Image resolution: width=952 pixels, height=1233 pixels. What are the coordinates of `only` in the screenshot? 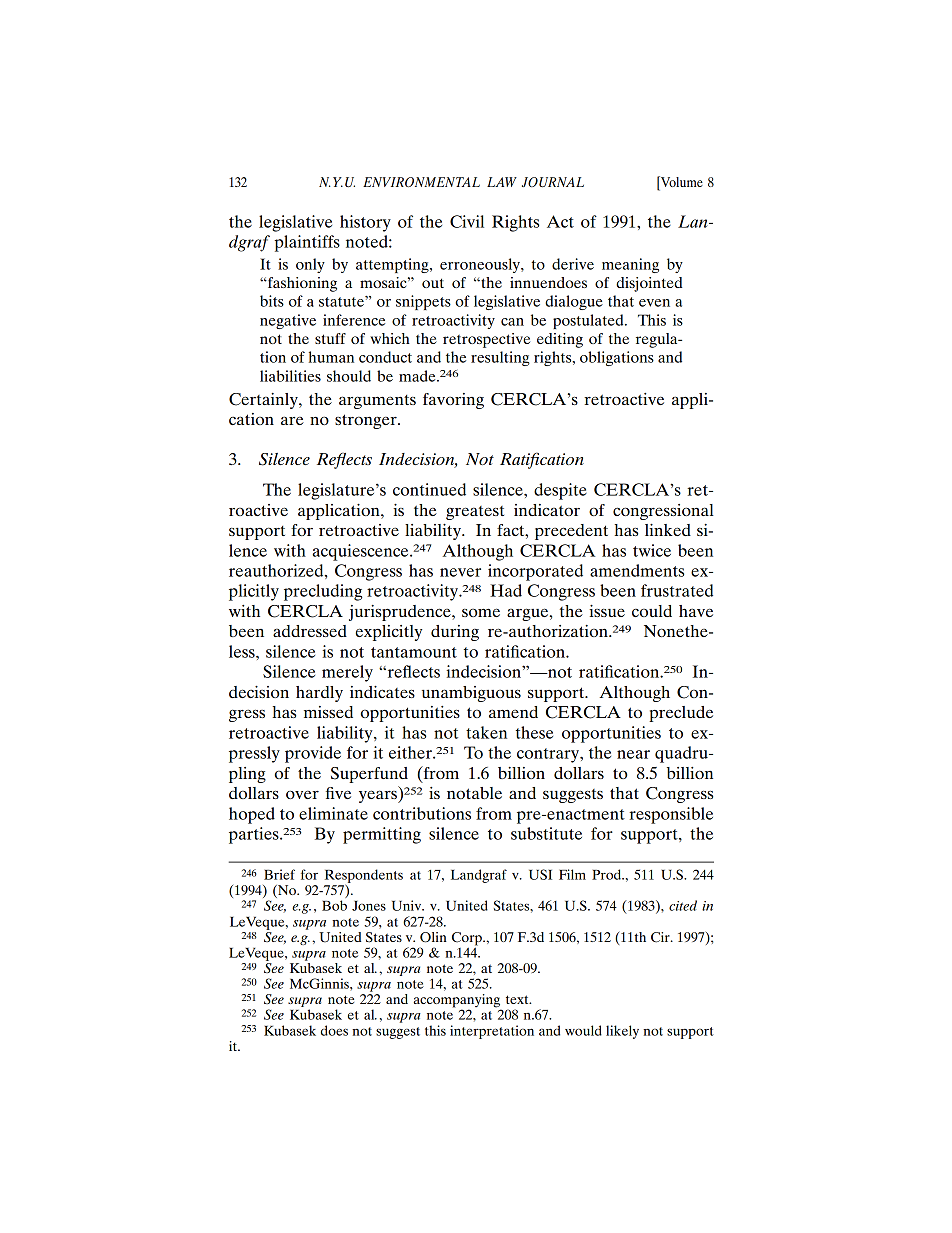 It's located at (310, 265).
